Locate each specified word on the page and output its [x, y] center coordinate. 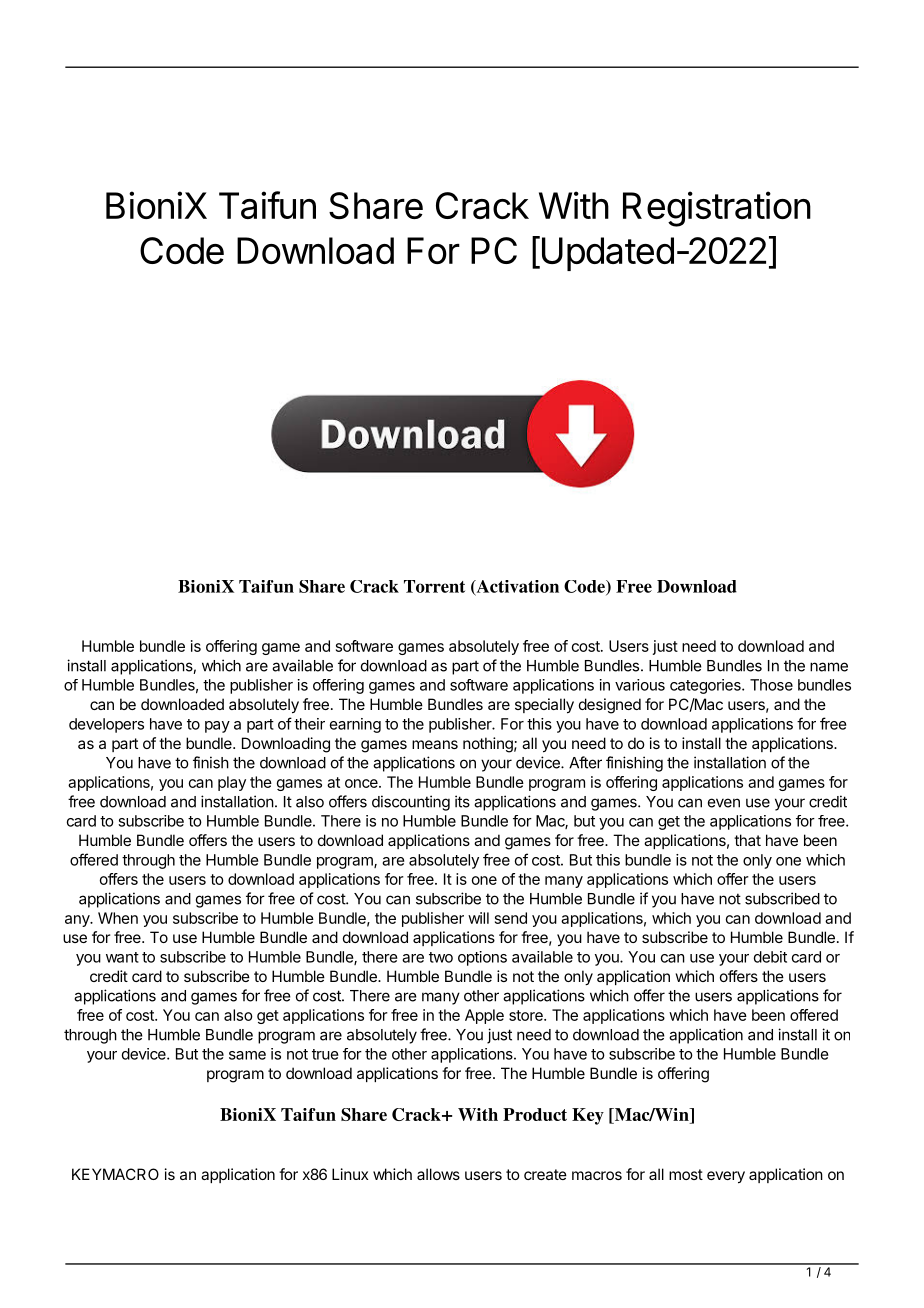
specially [544, 706]
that [747, 840]
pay [217, 727]
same [247, 1055]
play [232, 783]
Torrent [434, 586]
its [462, 801]
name [829, 667]
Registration [717, 209]
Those [771, 685]
